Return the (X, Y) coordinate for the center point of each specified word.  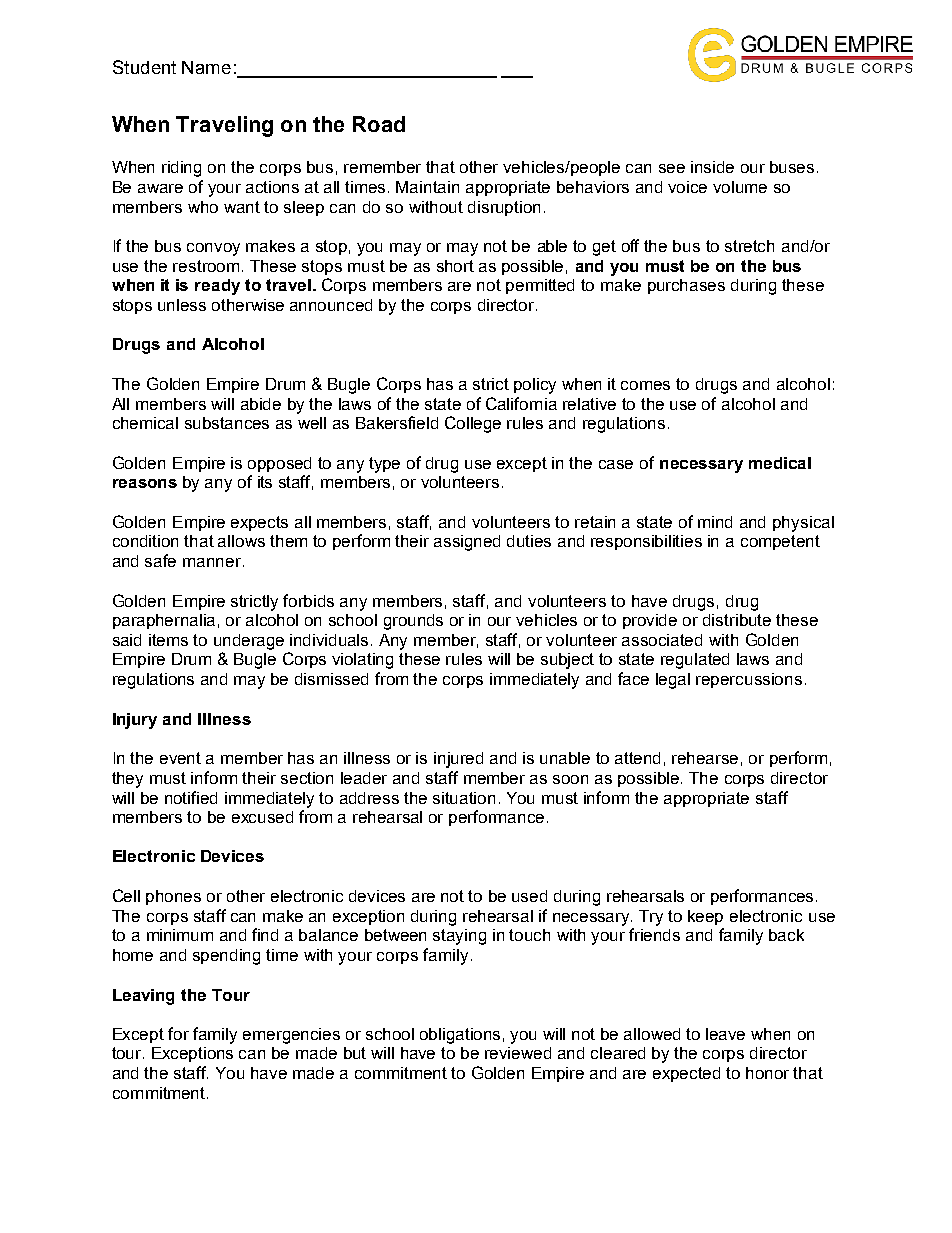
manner (212, 562)
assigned (467, 543)
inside (712, 167)
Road (379, 124)
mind (715, 522)
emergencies (291, 1036)
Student (144, 67)
